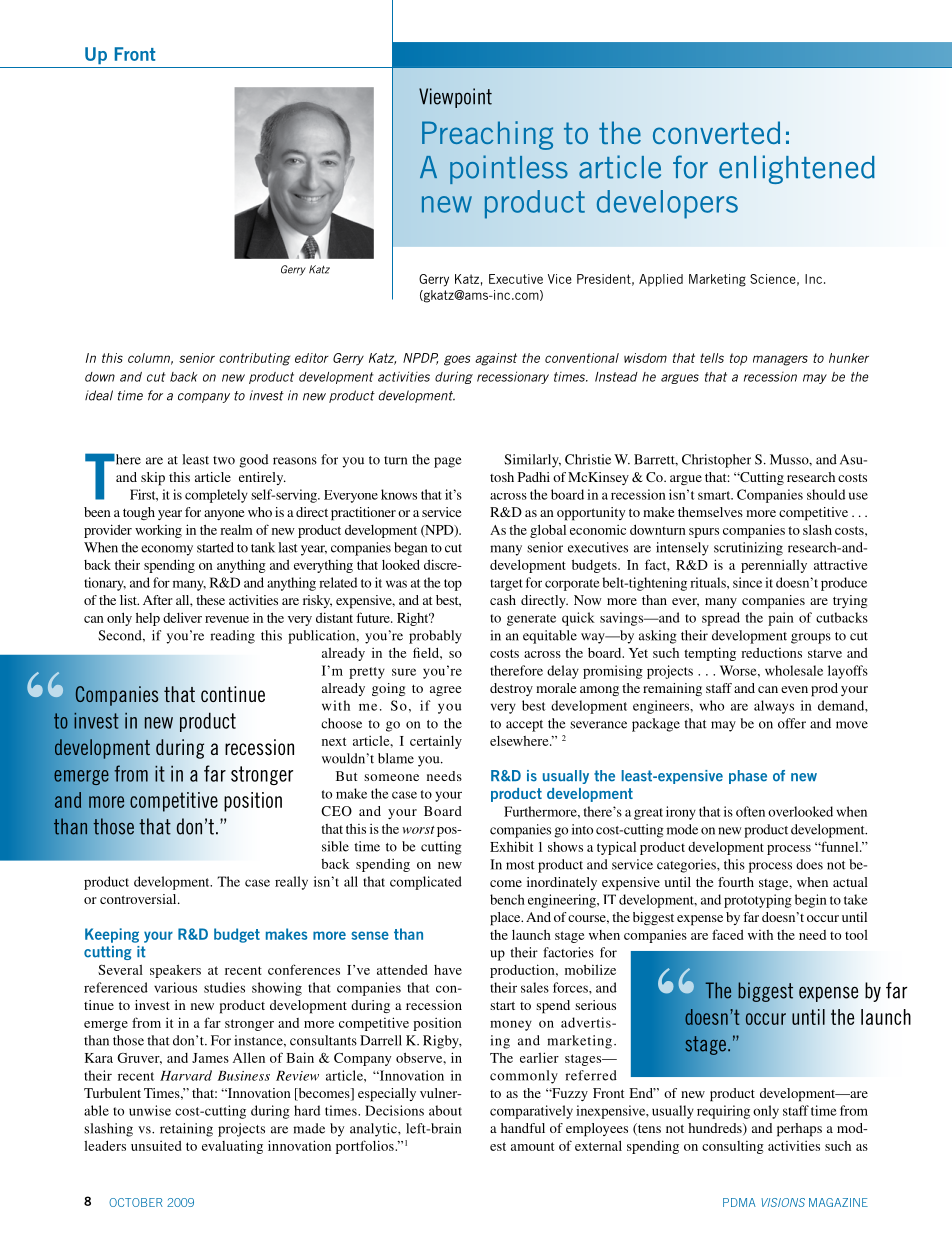 The image size is (952, 1233). Describe the element at coordinates (758, 901) in the image. I see `prototyping` at that location.
